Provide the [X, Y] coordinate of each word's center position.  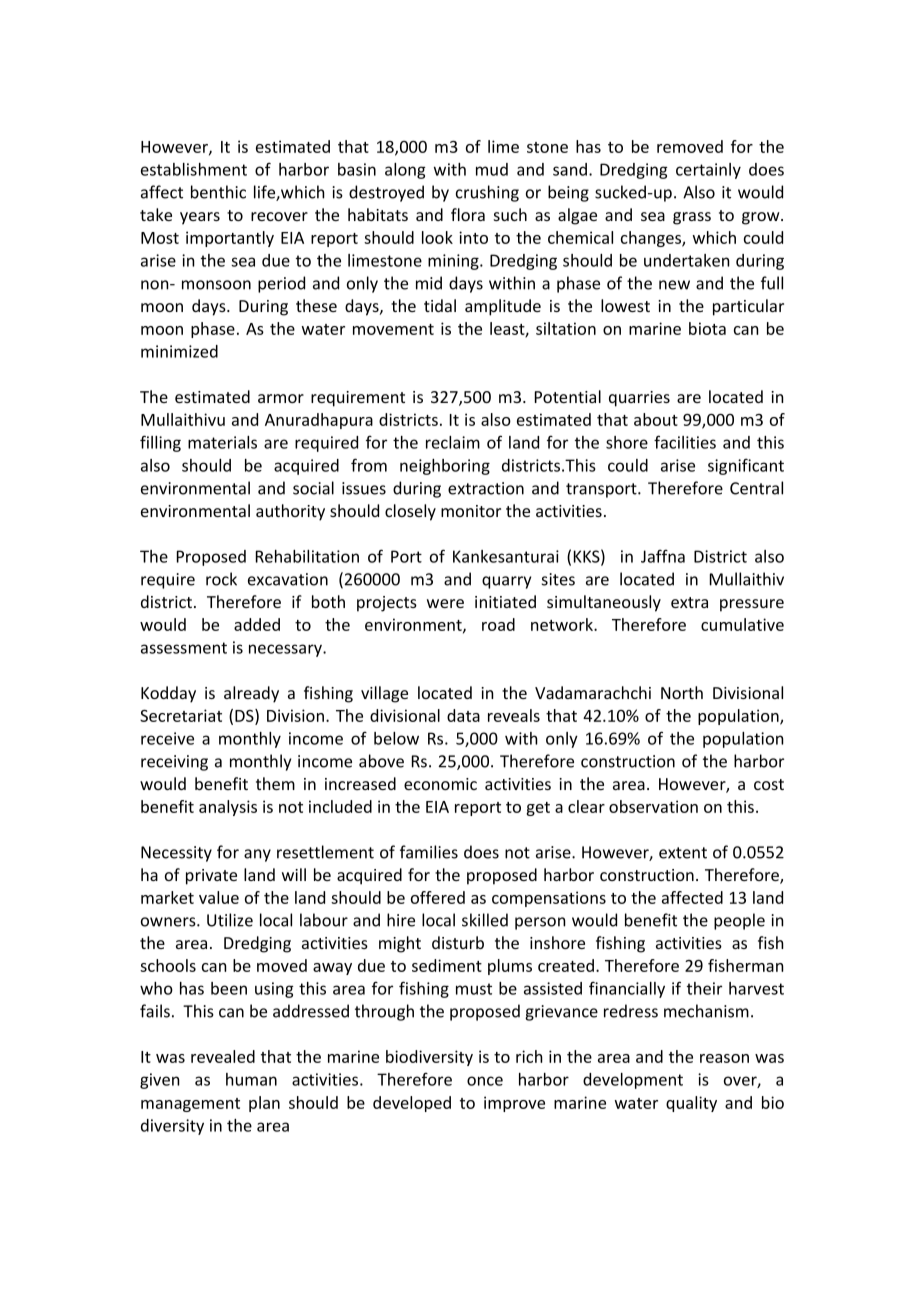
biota [707, 328]
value [219, 897]
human [251, 1079]
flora [468, 214]
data [463, 715]
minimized [179, 351]
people [739, 921]
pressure [752, 605]
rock [221, 579]
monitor [471, 511]
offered [438, 897]
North [682, 692]
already [251, 694]
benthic [218, 192]
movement [393, 329]
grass [692, 218]
